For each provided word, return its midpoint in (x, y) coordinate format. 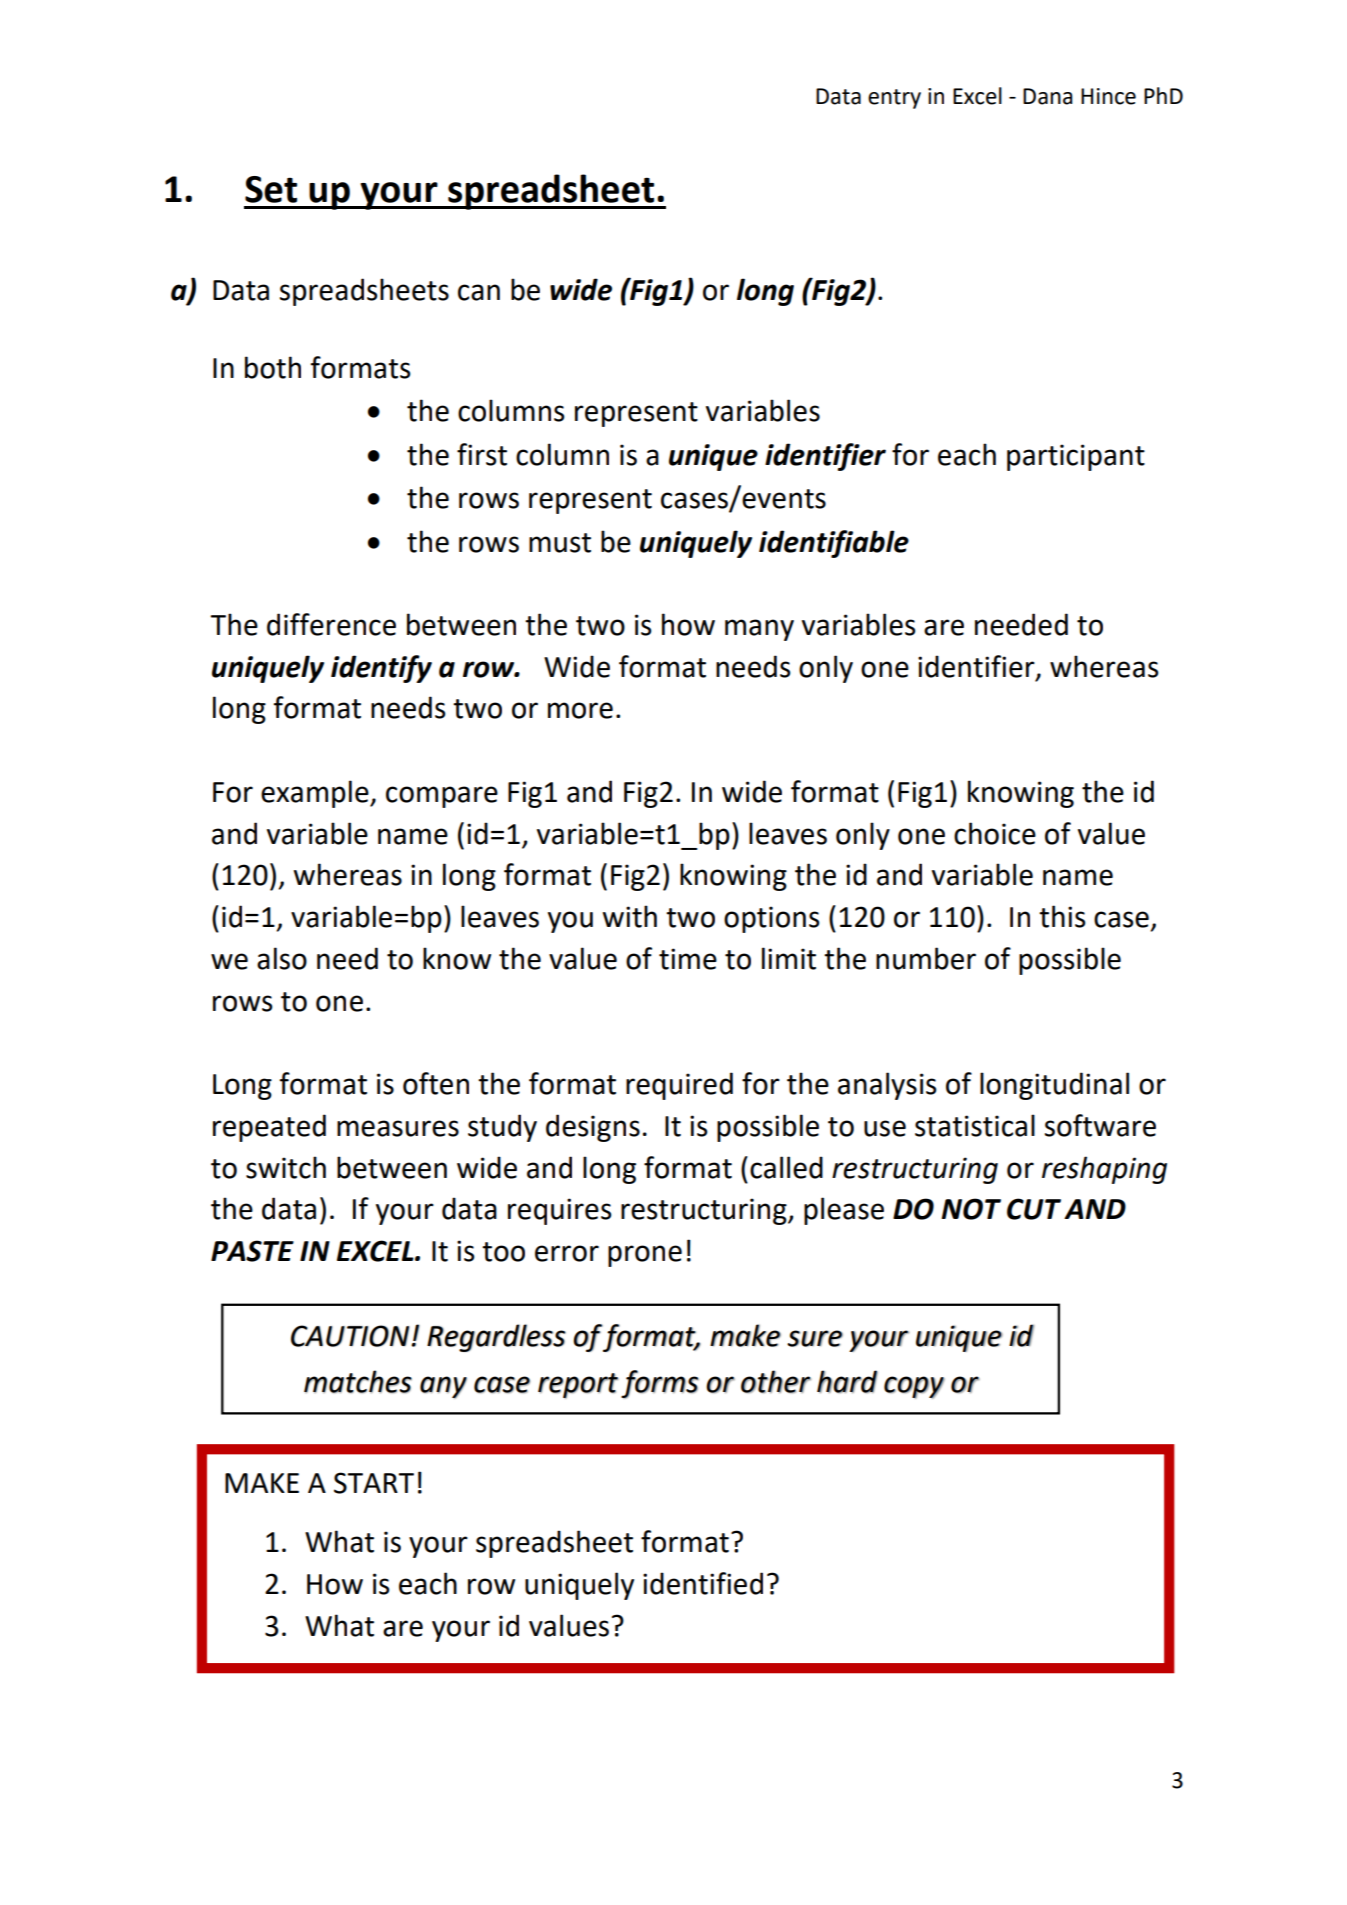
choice (995, 833)
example (316, 794)
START (374, 1483)
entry (894, 99)
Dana (1048, 96)
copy (914, 1387)
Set (271, 189)
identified (703, 1583)
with (630, 916)
